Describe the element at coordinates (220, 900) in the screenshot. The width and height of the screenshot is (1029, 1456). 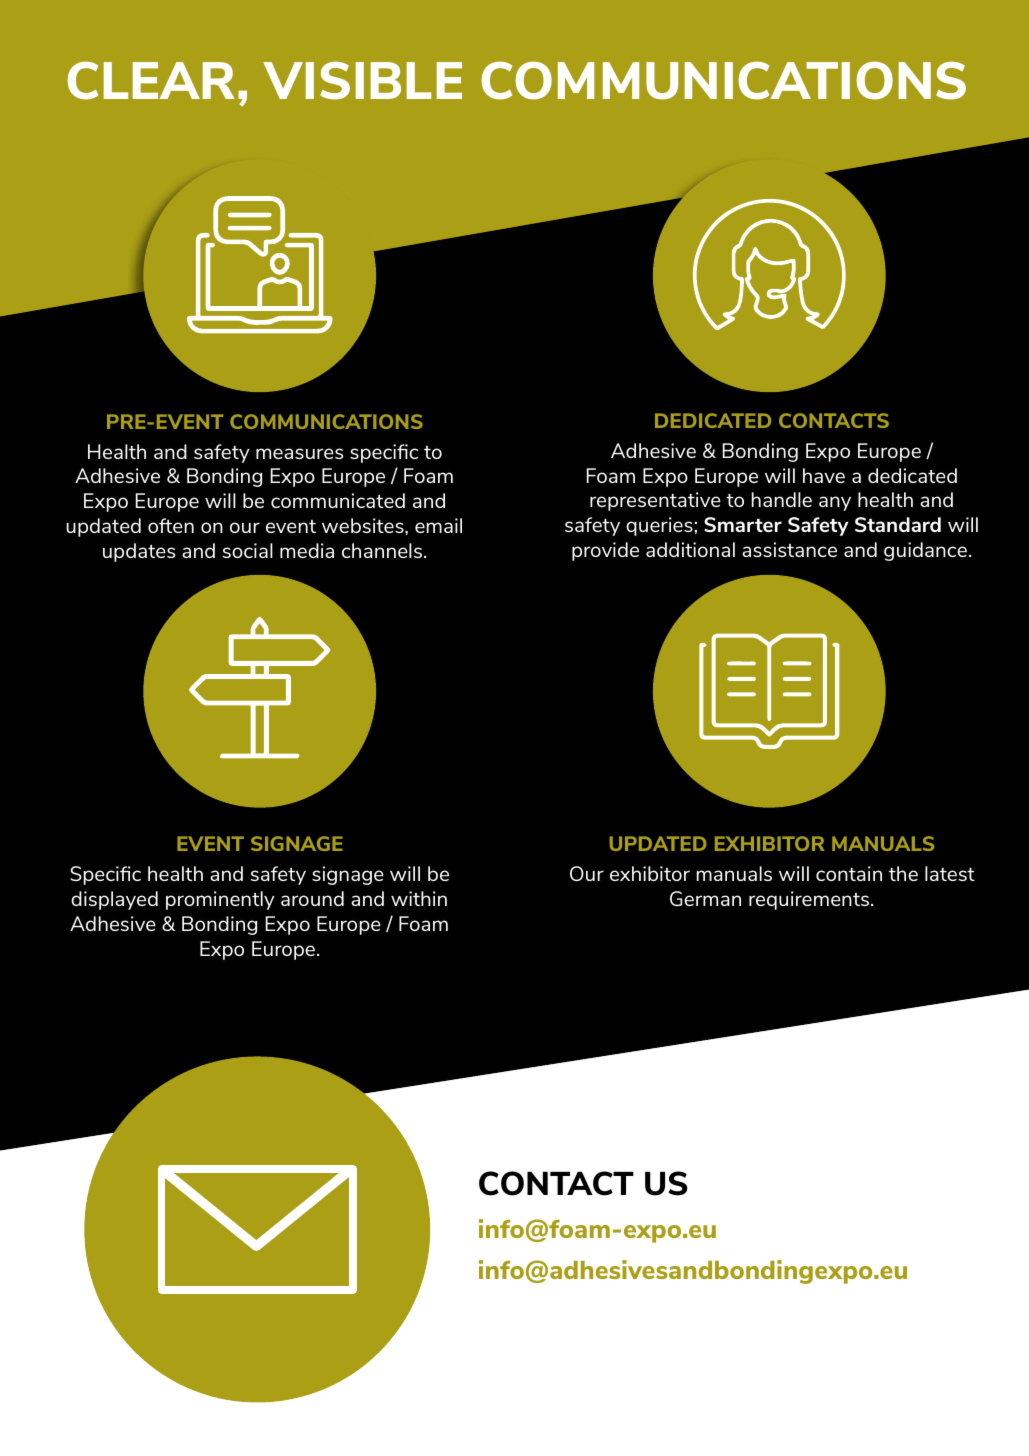
I see `prominently` at that location.
